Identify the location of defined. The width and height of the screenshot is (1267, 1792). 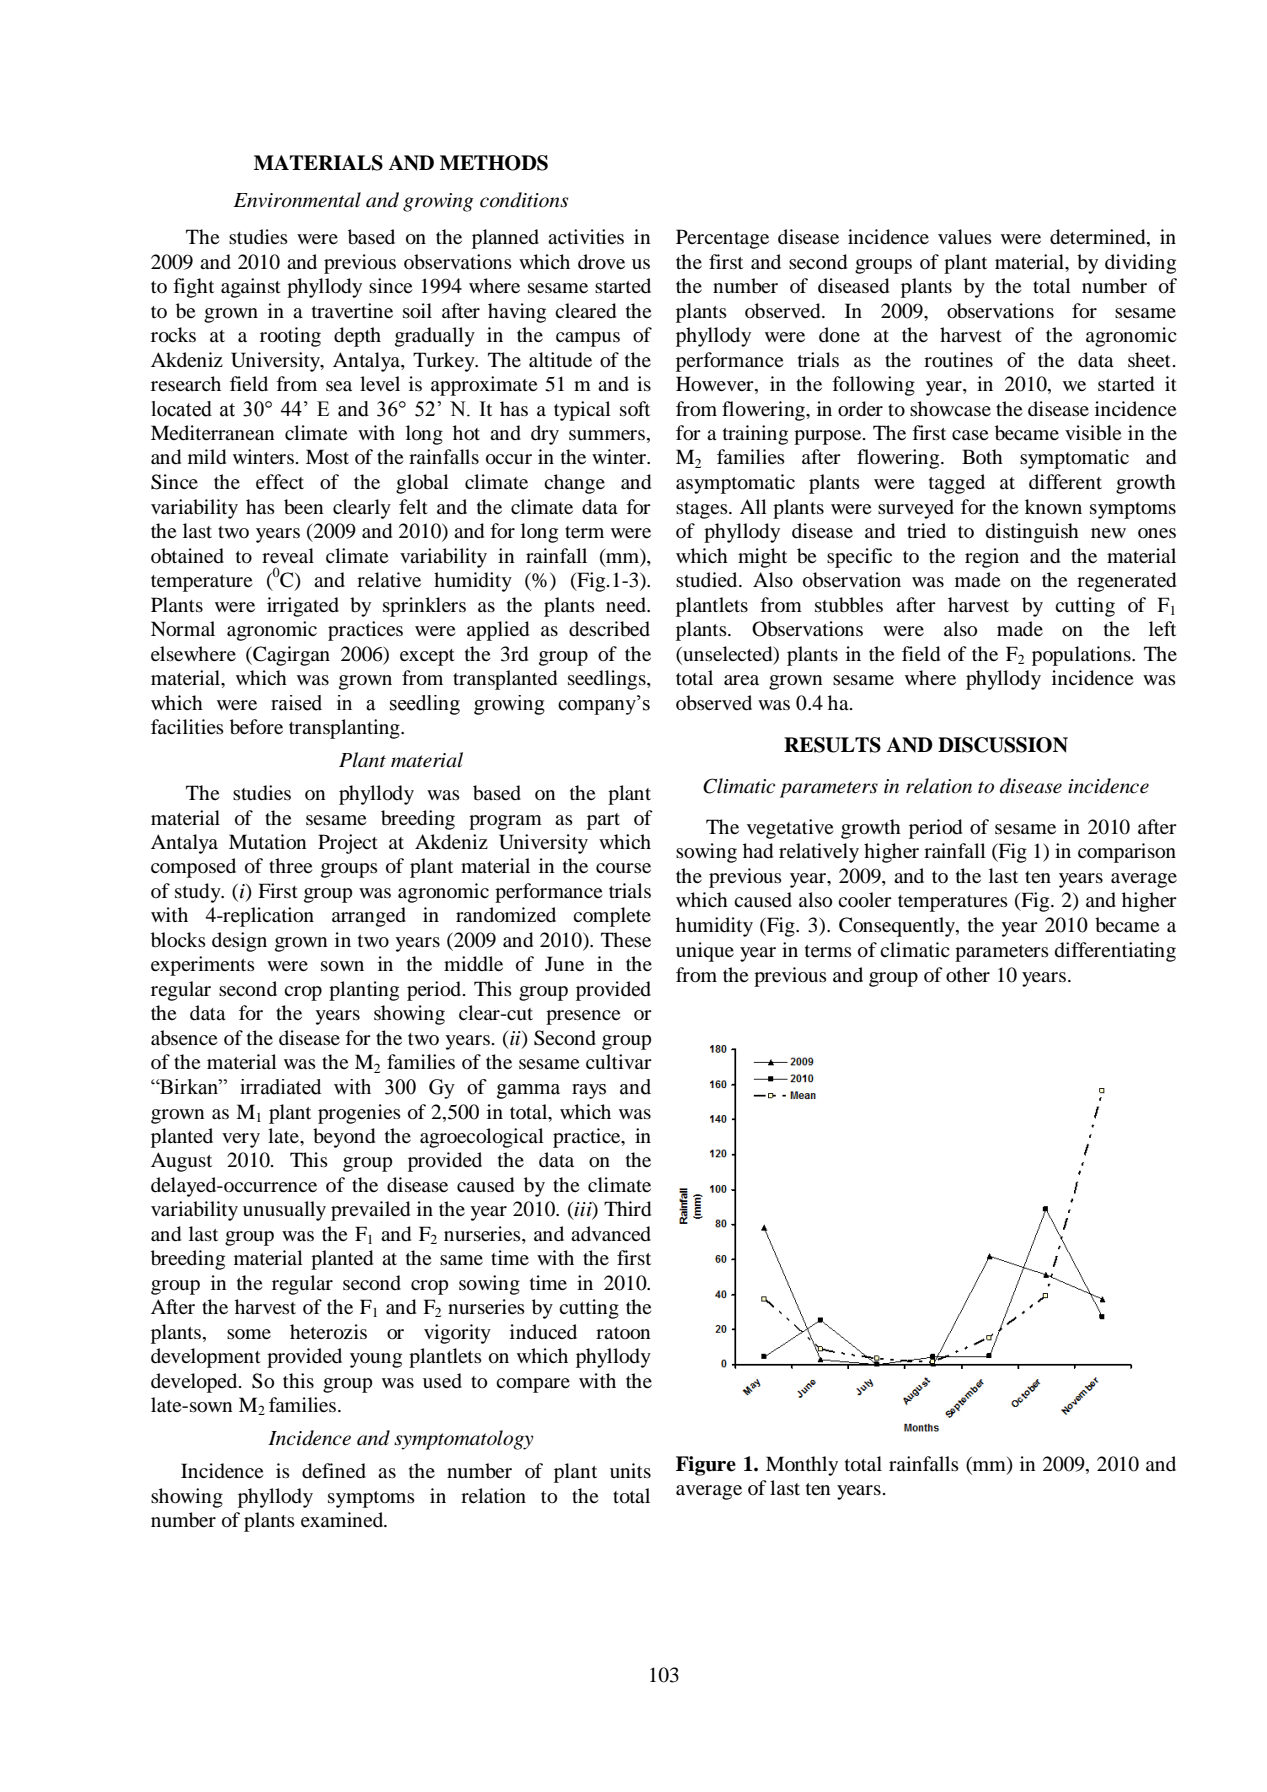
(334, 1471).
